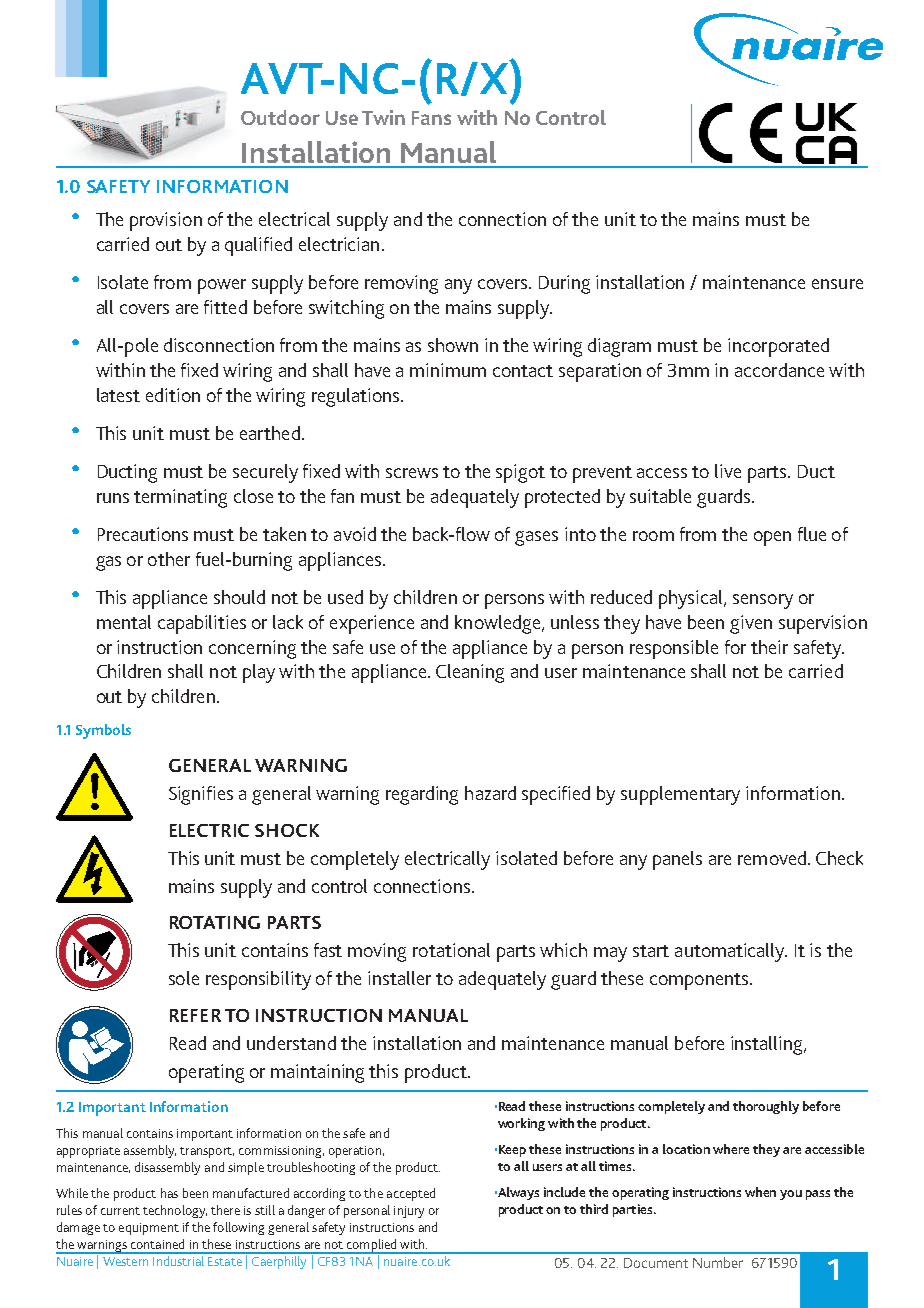 The image size is (924, 1308). Describe the element at coordinates (431, 118) in the page. I see `Fans` at that location.
